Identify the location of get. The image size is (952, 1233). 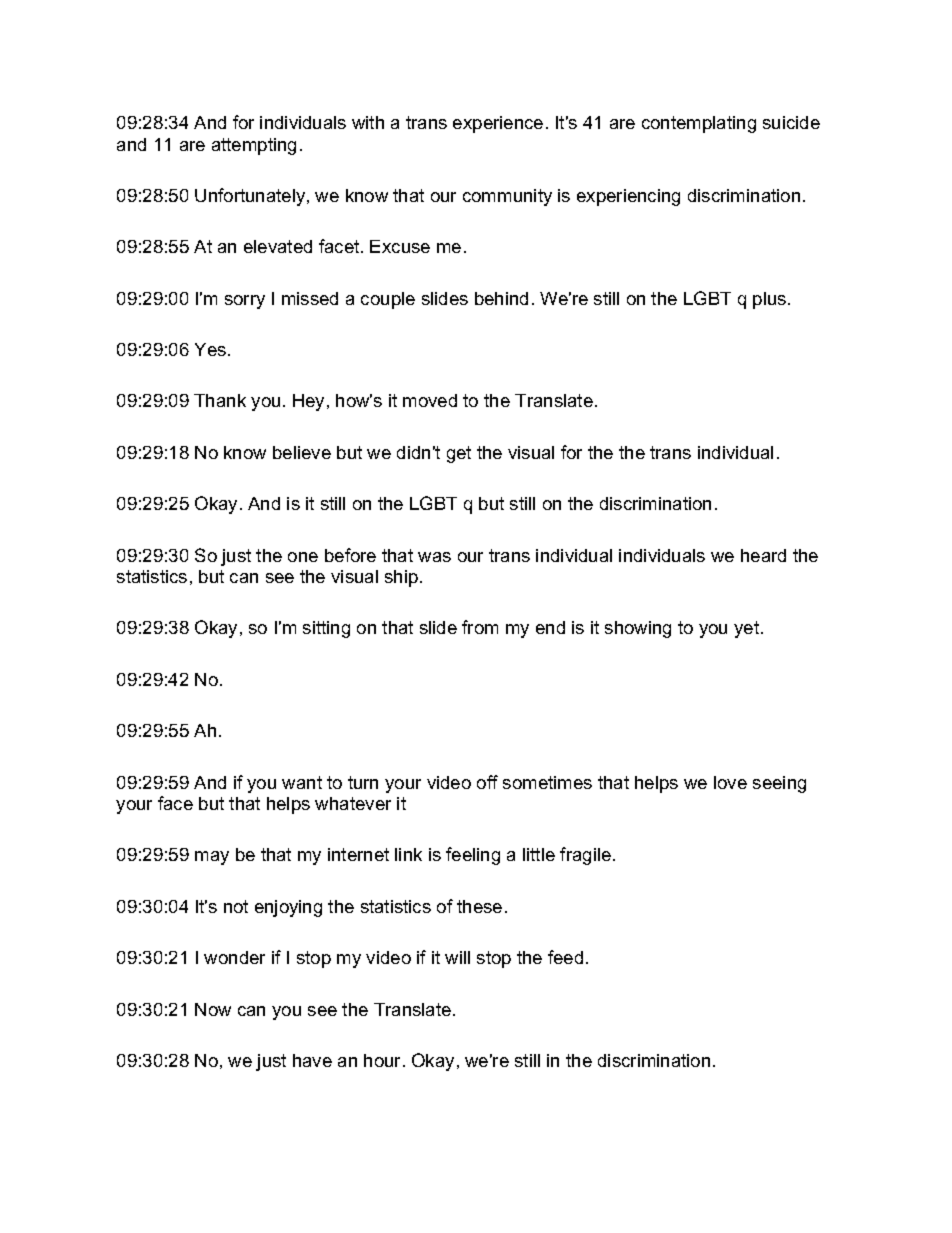
(459, 454).
